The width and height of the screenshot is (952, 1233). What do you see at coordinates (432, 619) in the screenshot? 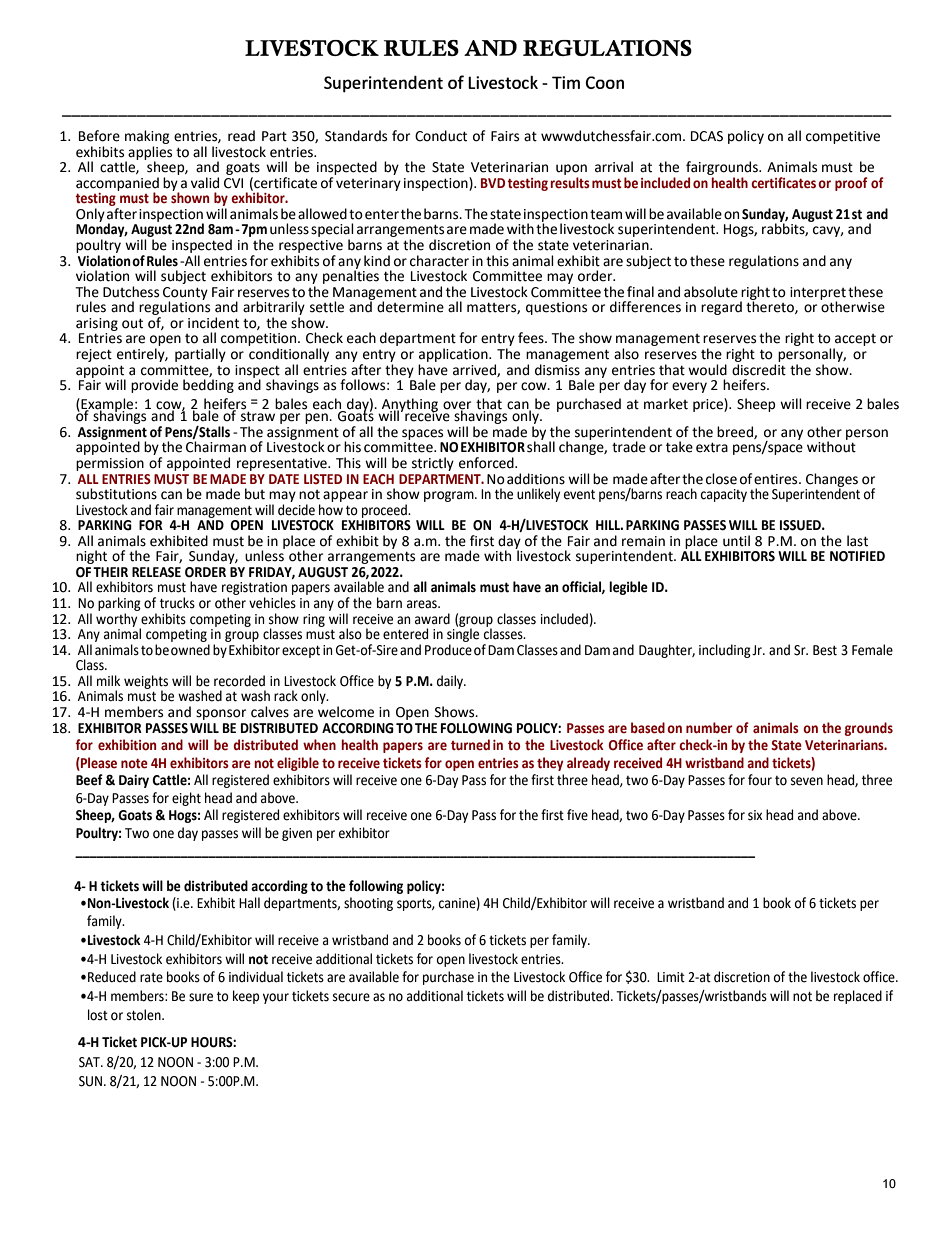
I see `award` at bounding box center [432, 619].
